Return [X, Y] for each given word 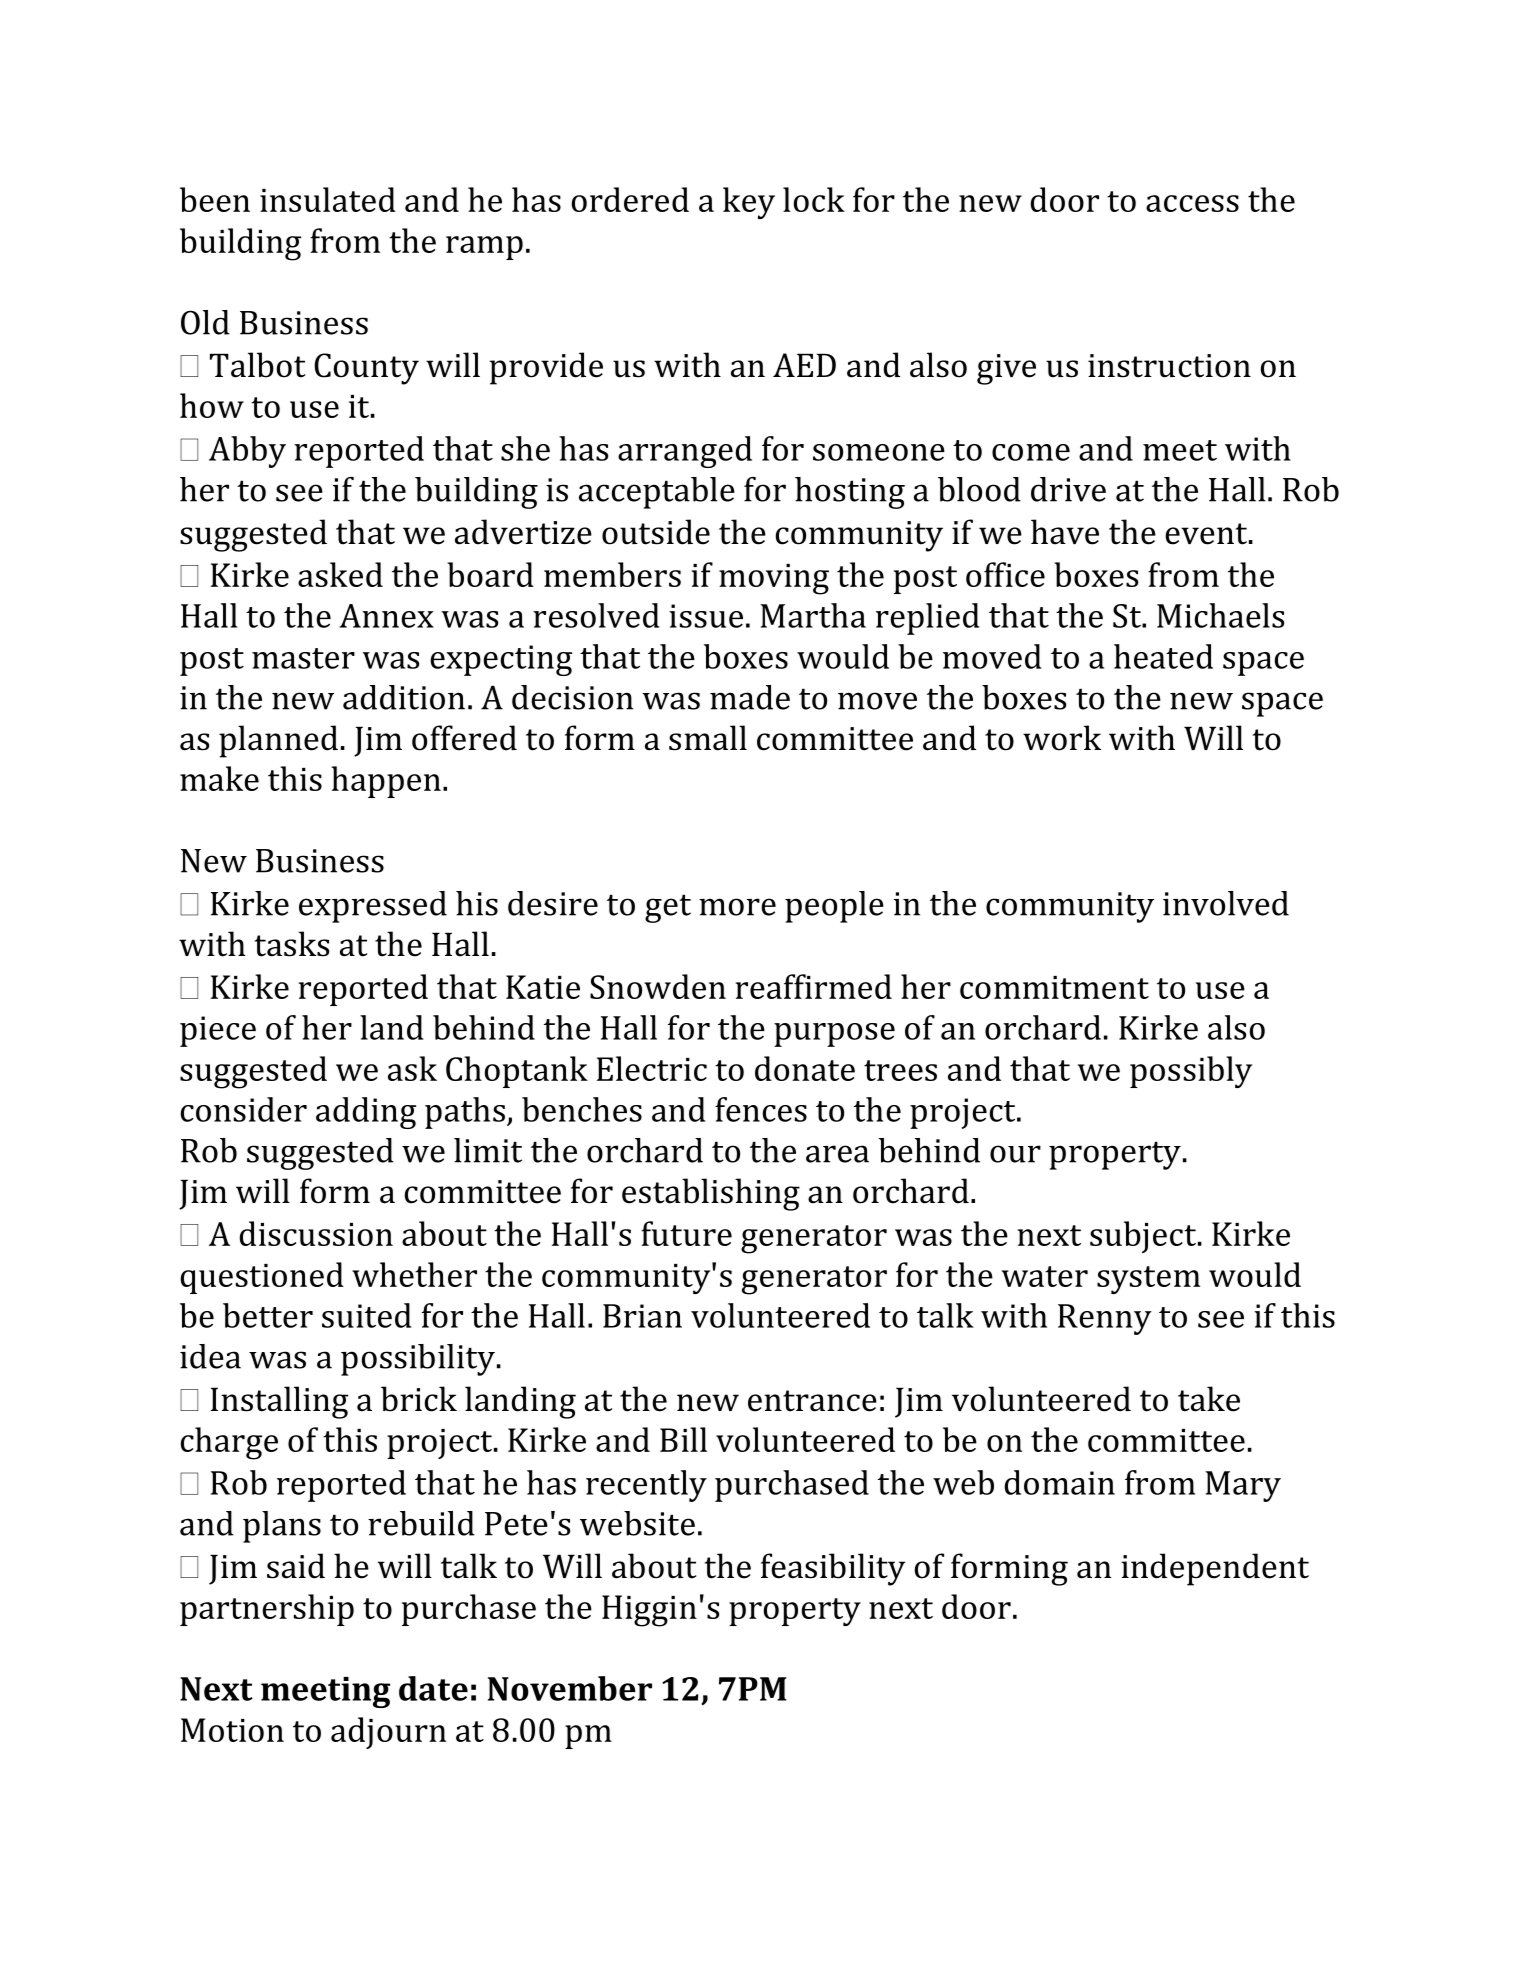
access [1192, 203]
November [570, 1688]
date [433, 1688]
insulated [328, 199]
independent [1215, 1569]
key [749, 203]
